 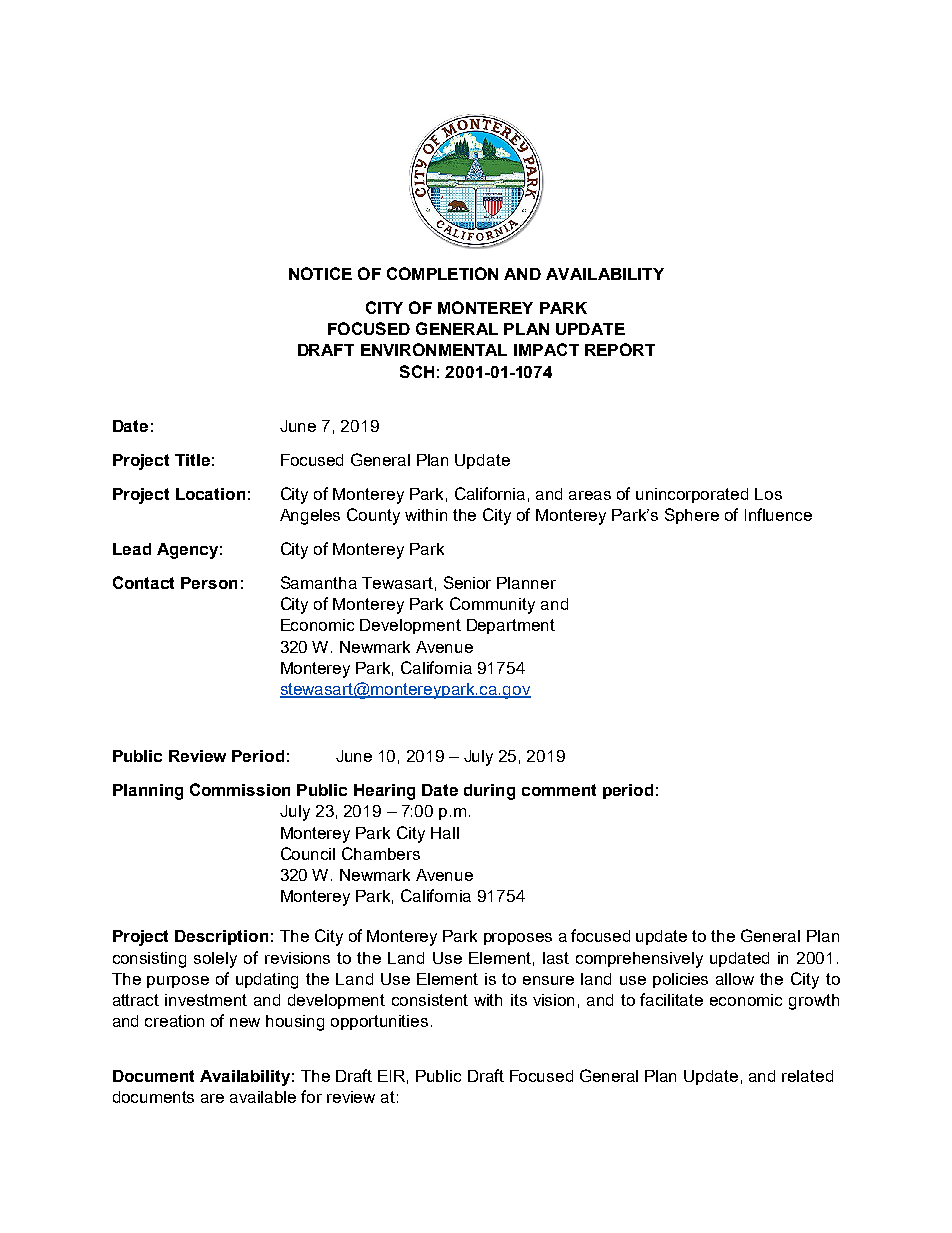 I want to click on COMPLETION, so click(x=442, y=273).
